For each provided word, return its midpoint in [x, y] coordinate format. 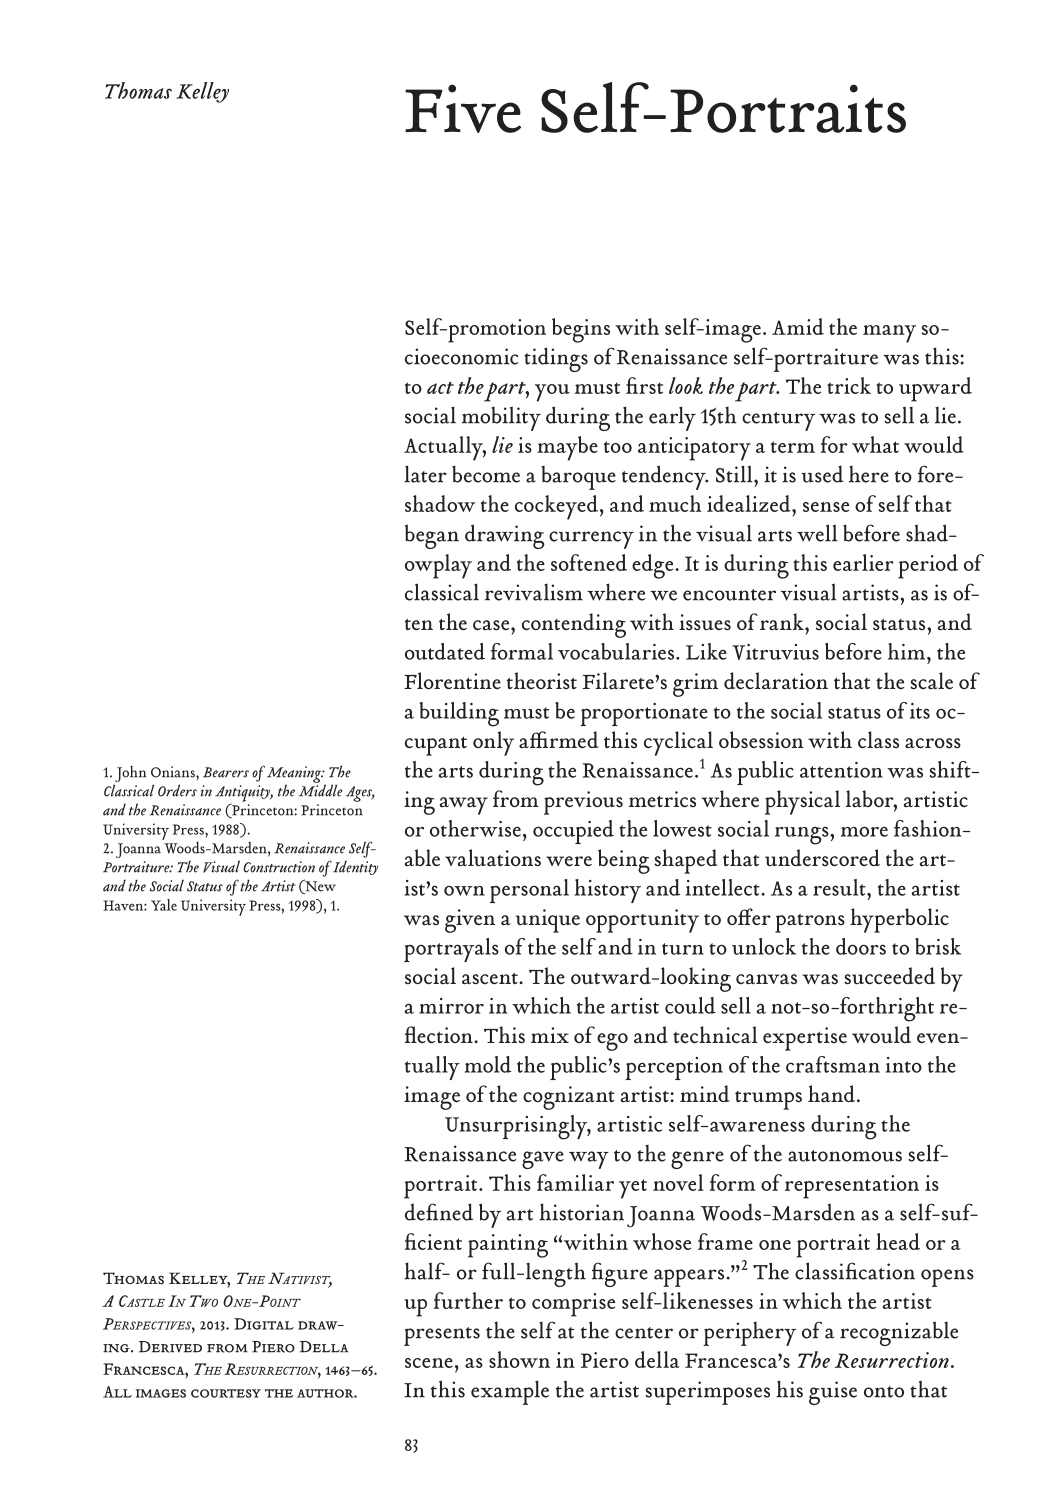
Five [463, 108]
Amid [798, 326]
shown [519, 1359]
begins [581, 330]
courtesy [226, 1393]
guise [833, 1393]
